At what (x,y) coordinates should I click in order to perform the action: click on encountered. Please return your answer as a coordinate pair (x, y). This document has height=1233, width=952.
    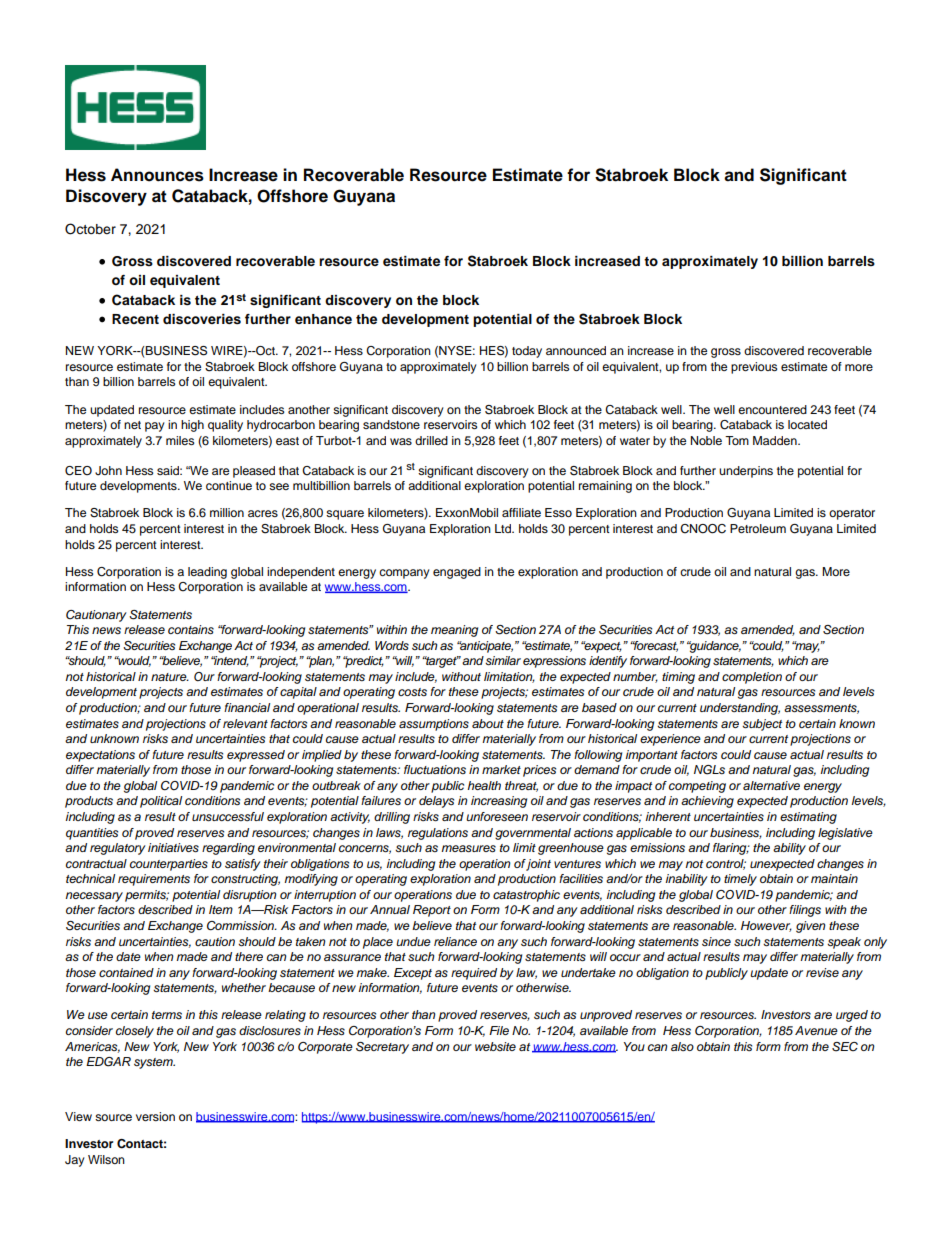
    Looking at the image, I should click on (772, 409).
